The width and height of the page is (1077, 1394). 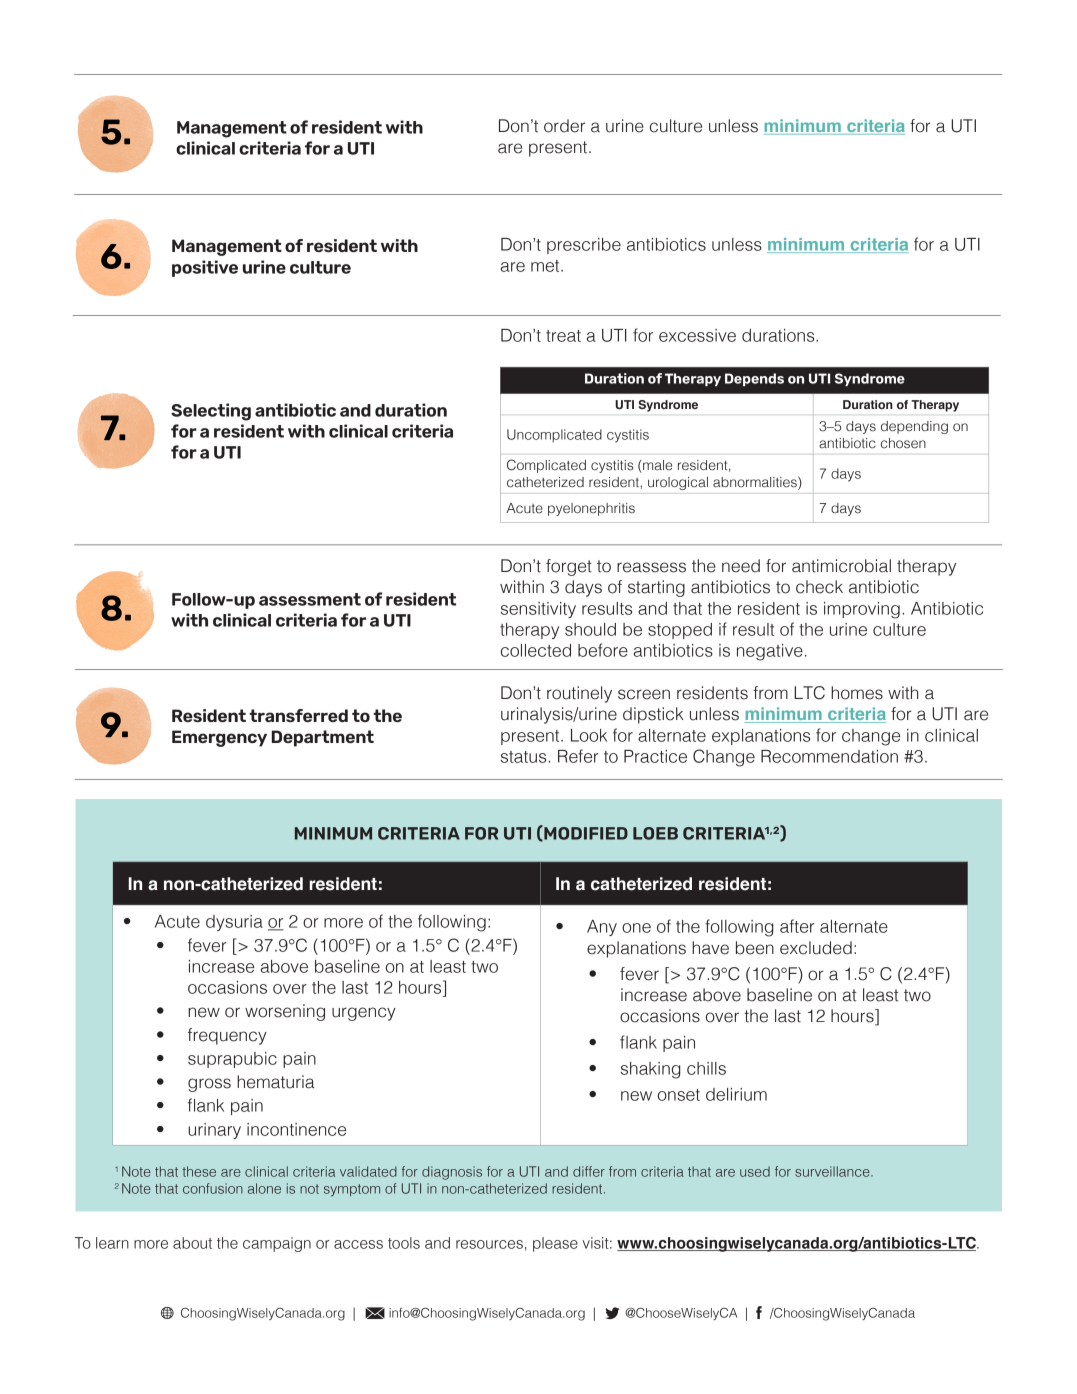 I want to click on antimicrobial, so click(x=841, y=566).
